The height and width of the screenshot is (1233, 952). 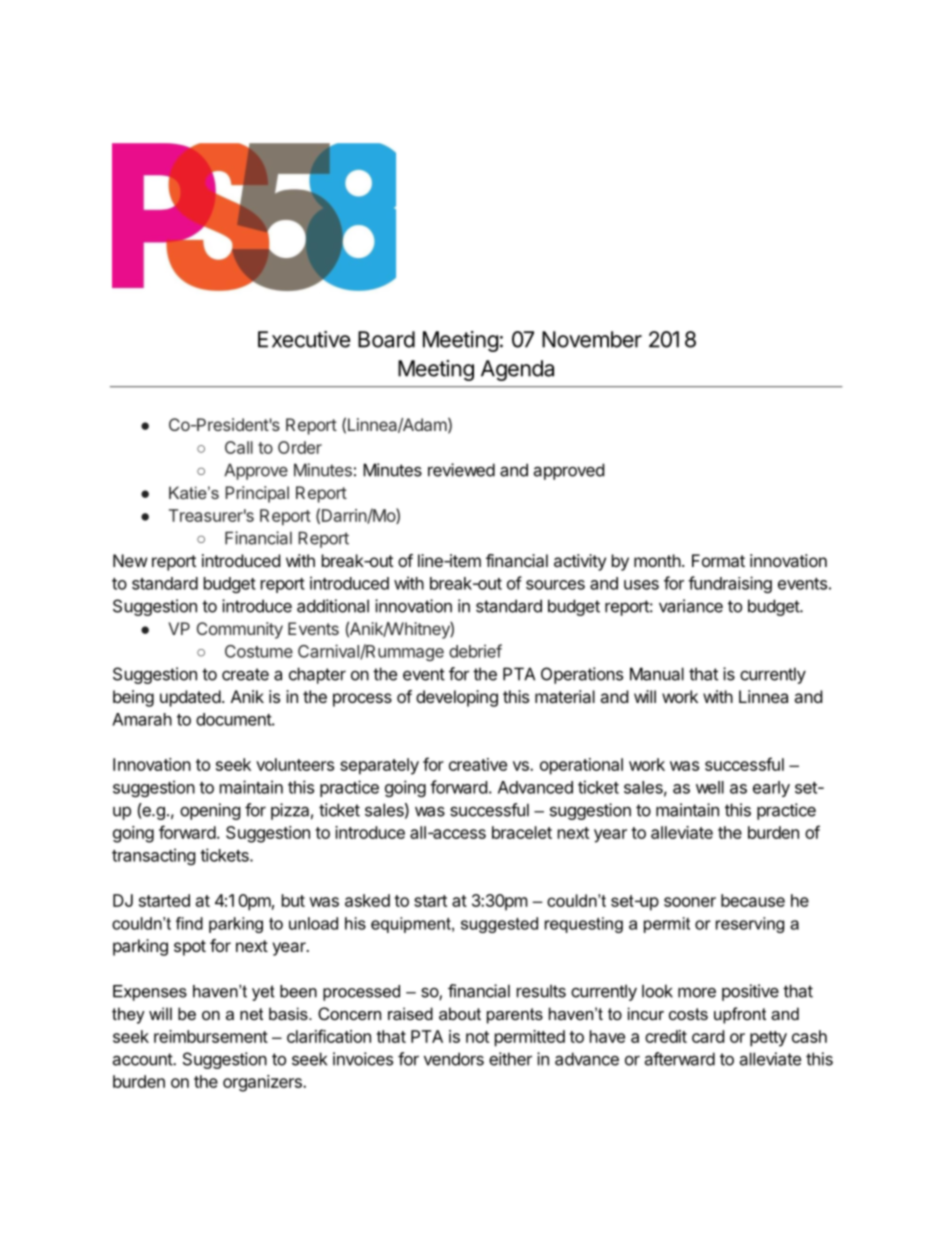 I want to click on well, so click(x=710, y=787).
